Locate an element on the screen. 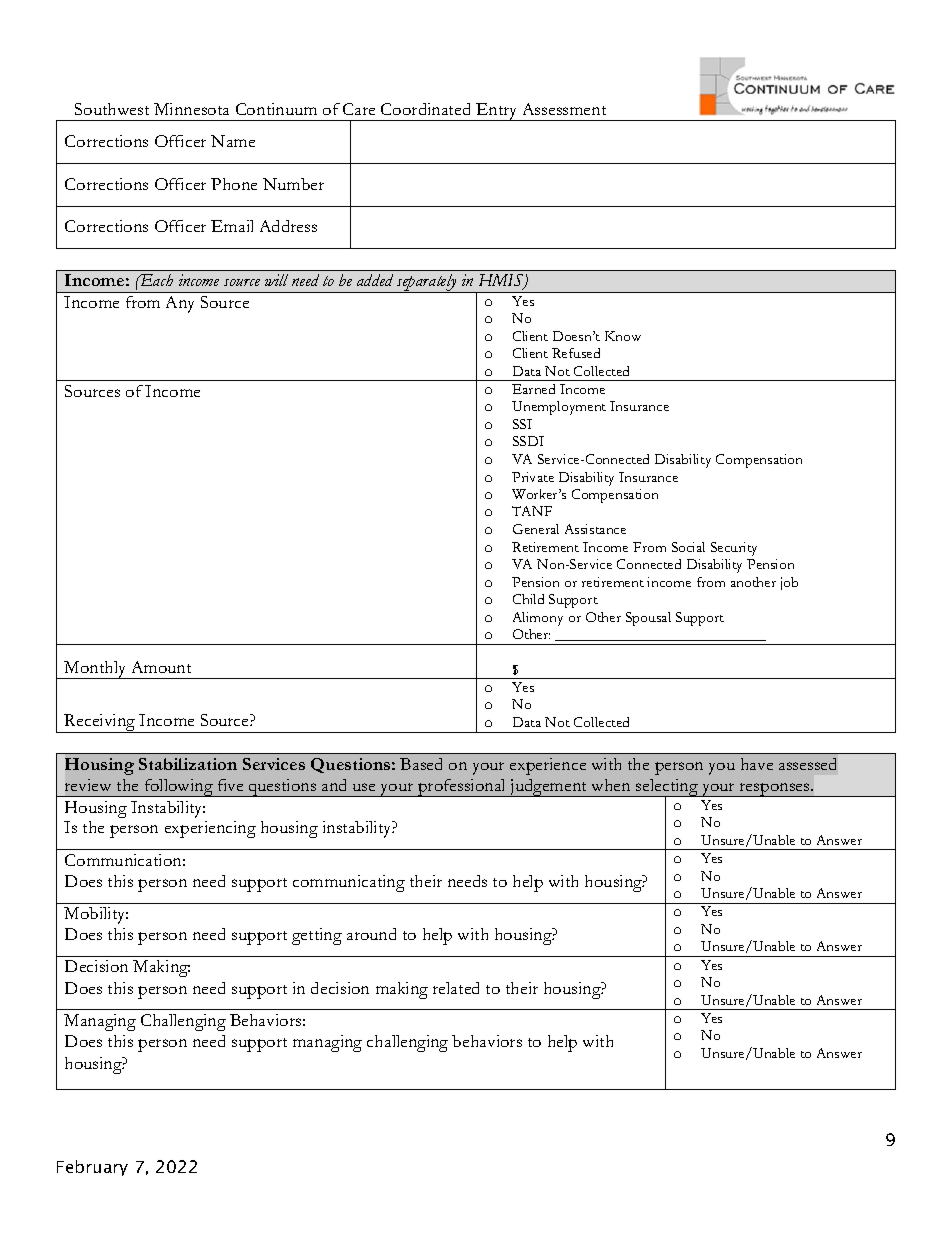 The image size is (952, 1233). have is located at coordinates (757, 764).
